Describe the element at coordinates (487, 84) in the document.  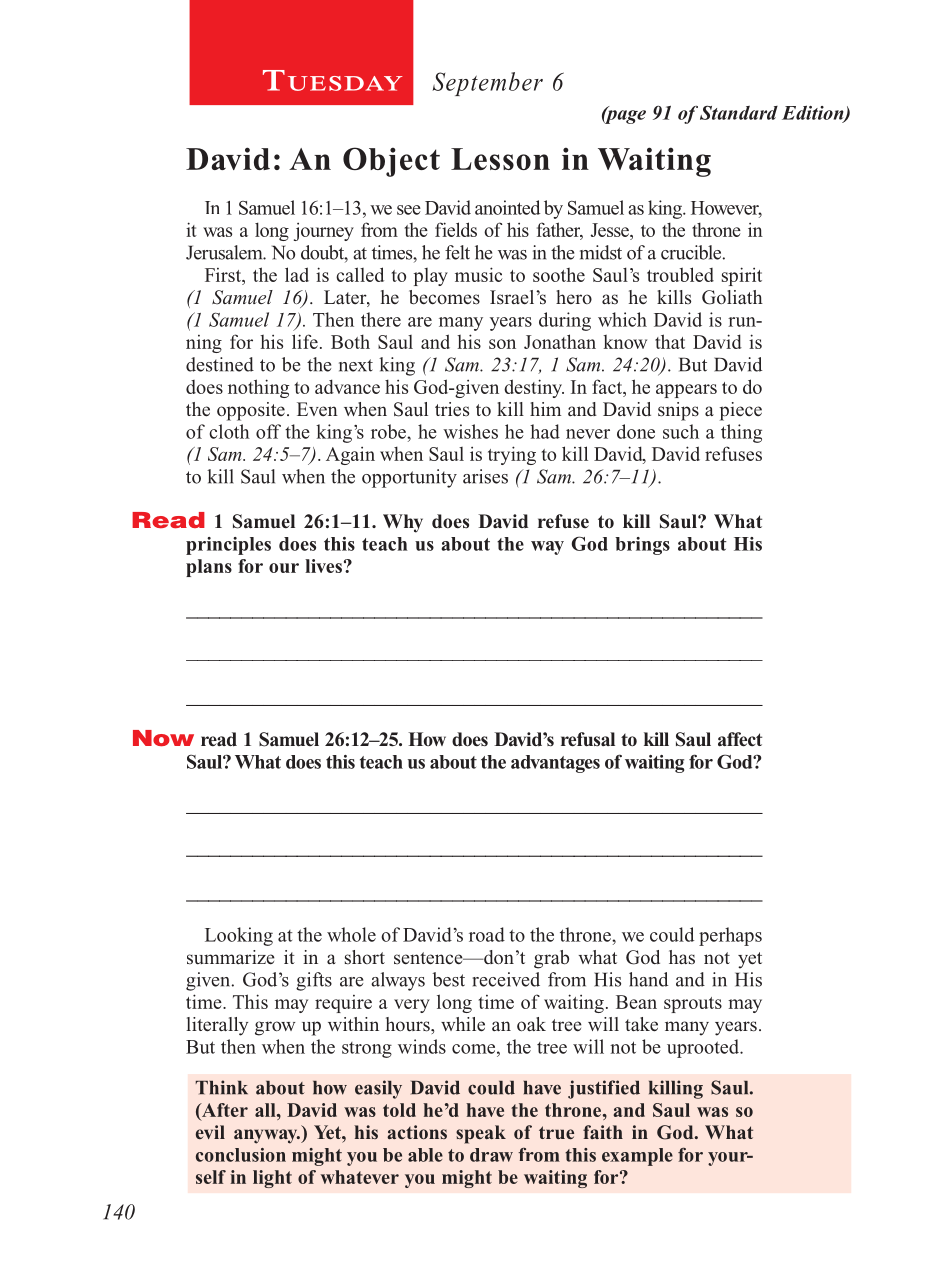
I see `September` at that location.
